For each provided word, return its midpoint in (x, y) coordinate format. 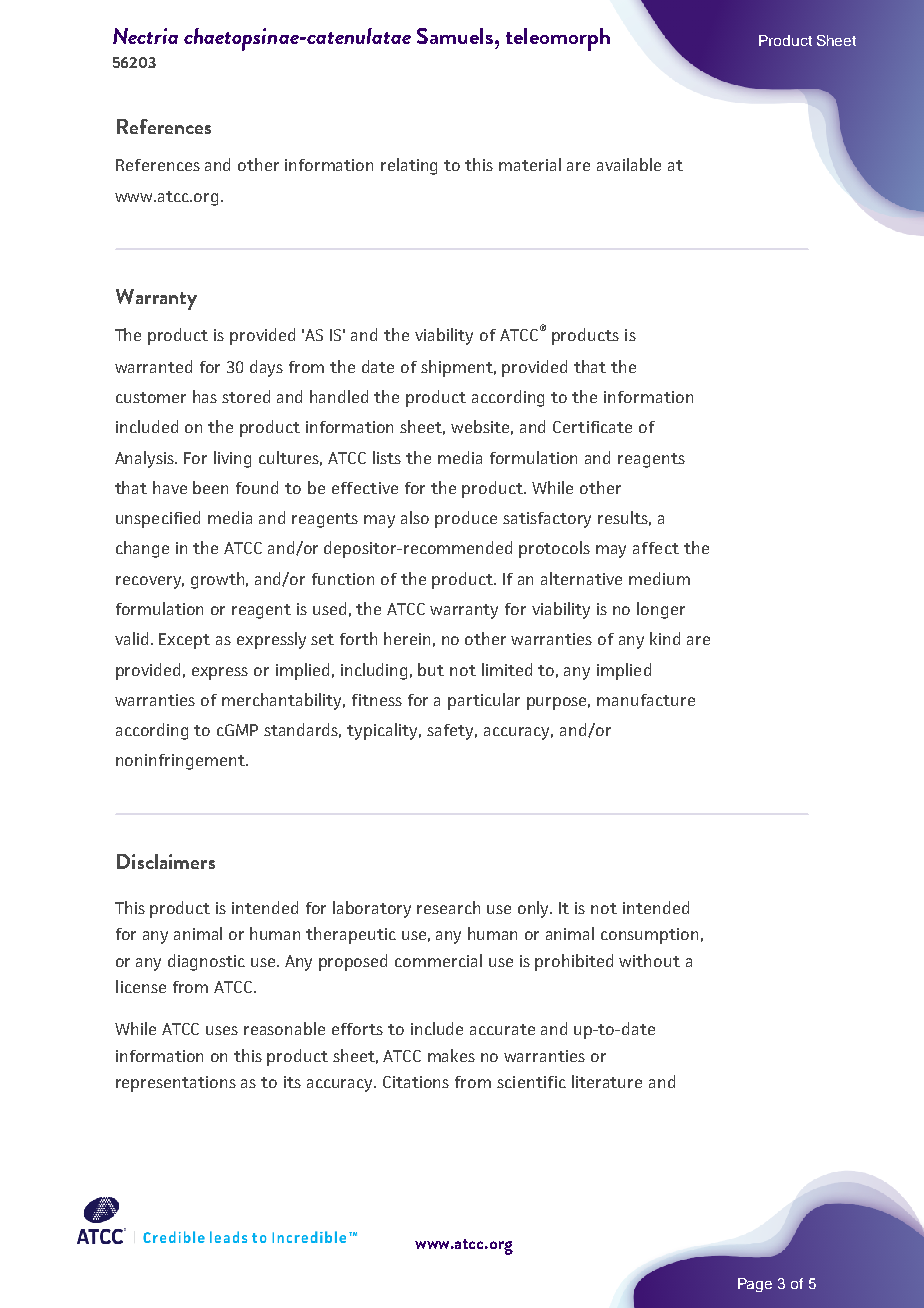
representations (176, 1084)
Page (755, 1285)
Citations (416, 1082)
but (431, 669)
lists (387, 457)
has (205, 396)
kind (665, 638)
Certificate (592, 427)
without (649, 960)
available (629, 164)
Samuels (456, 36)
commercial (438, 960)
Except (184, 641)
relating (409, 166)
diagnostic (206, 962)
